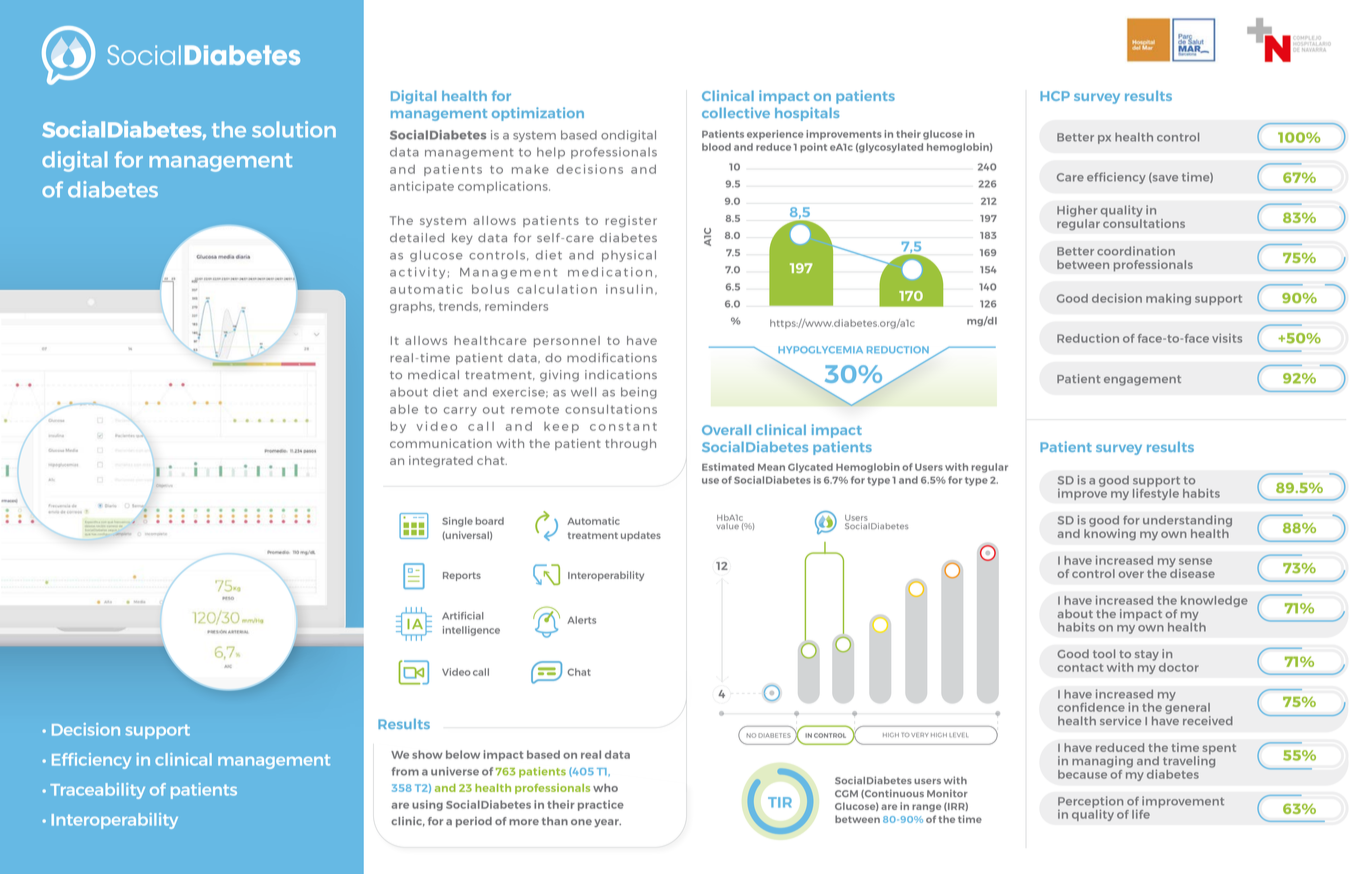  I want to click on Reports, so click(462, 576).
